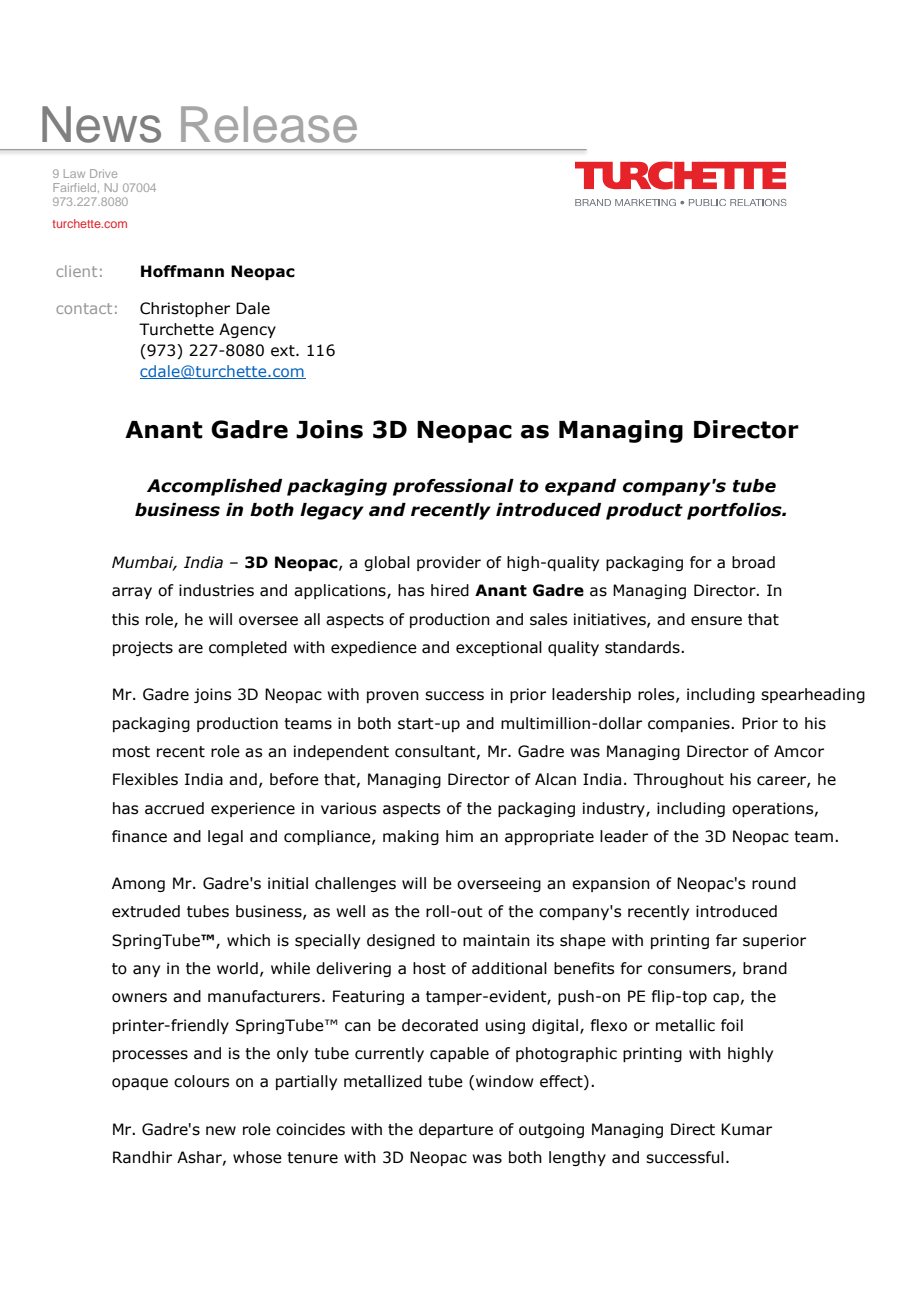 This image has height=1308, width=924. Describe the element at coordinates (678, 780) in the image. I see `Throughout` at that location.
